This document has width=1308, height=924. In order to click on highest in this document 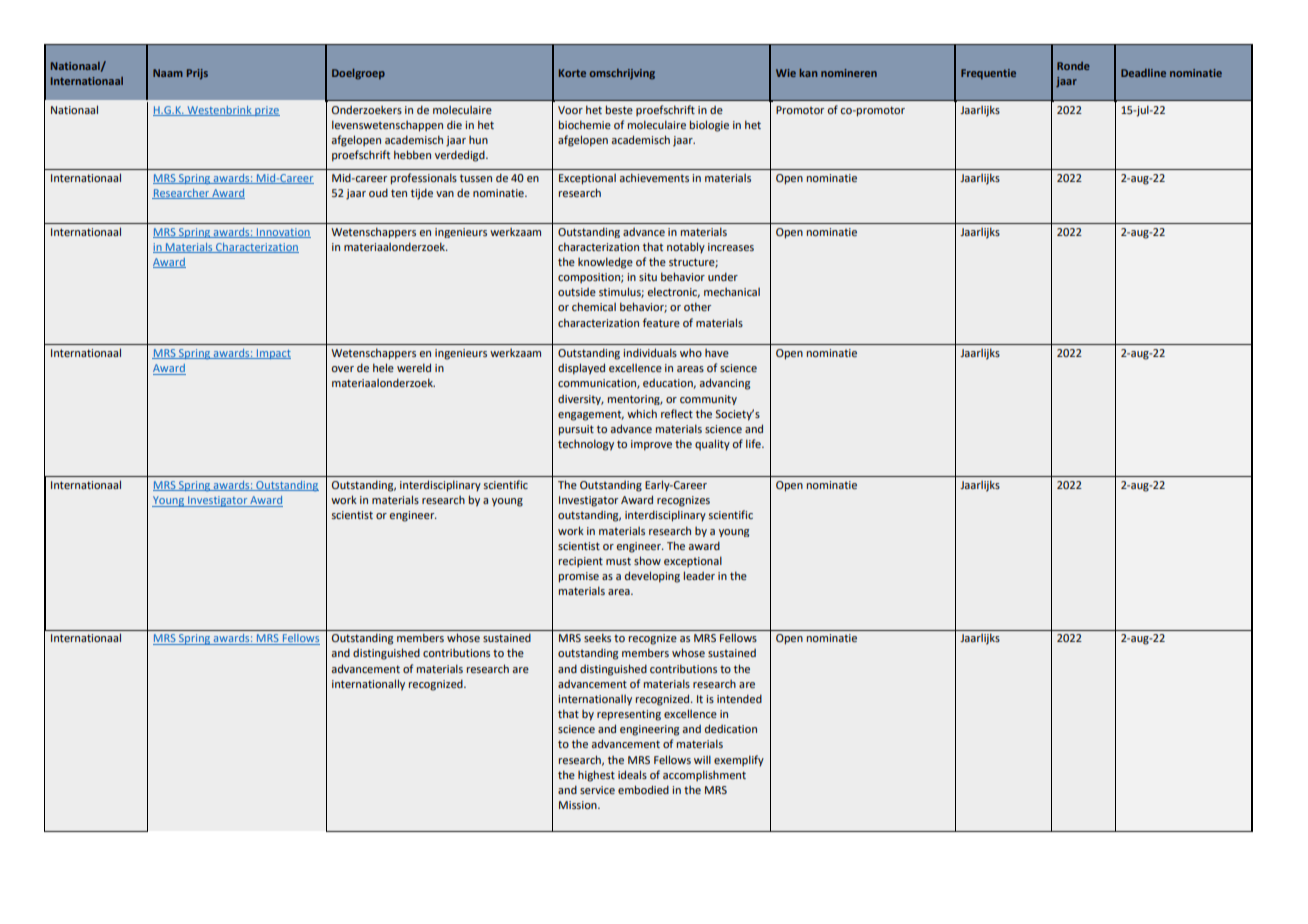, I will do `click(596, 776)`.
